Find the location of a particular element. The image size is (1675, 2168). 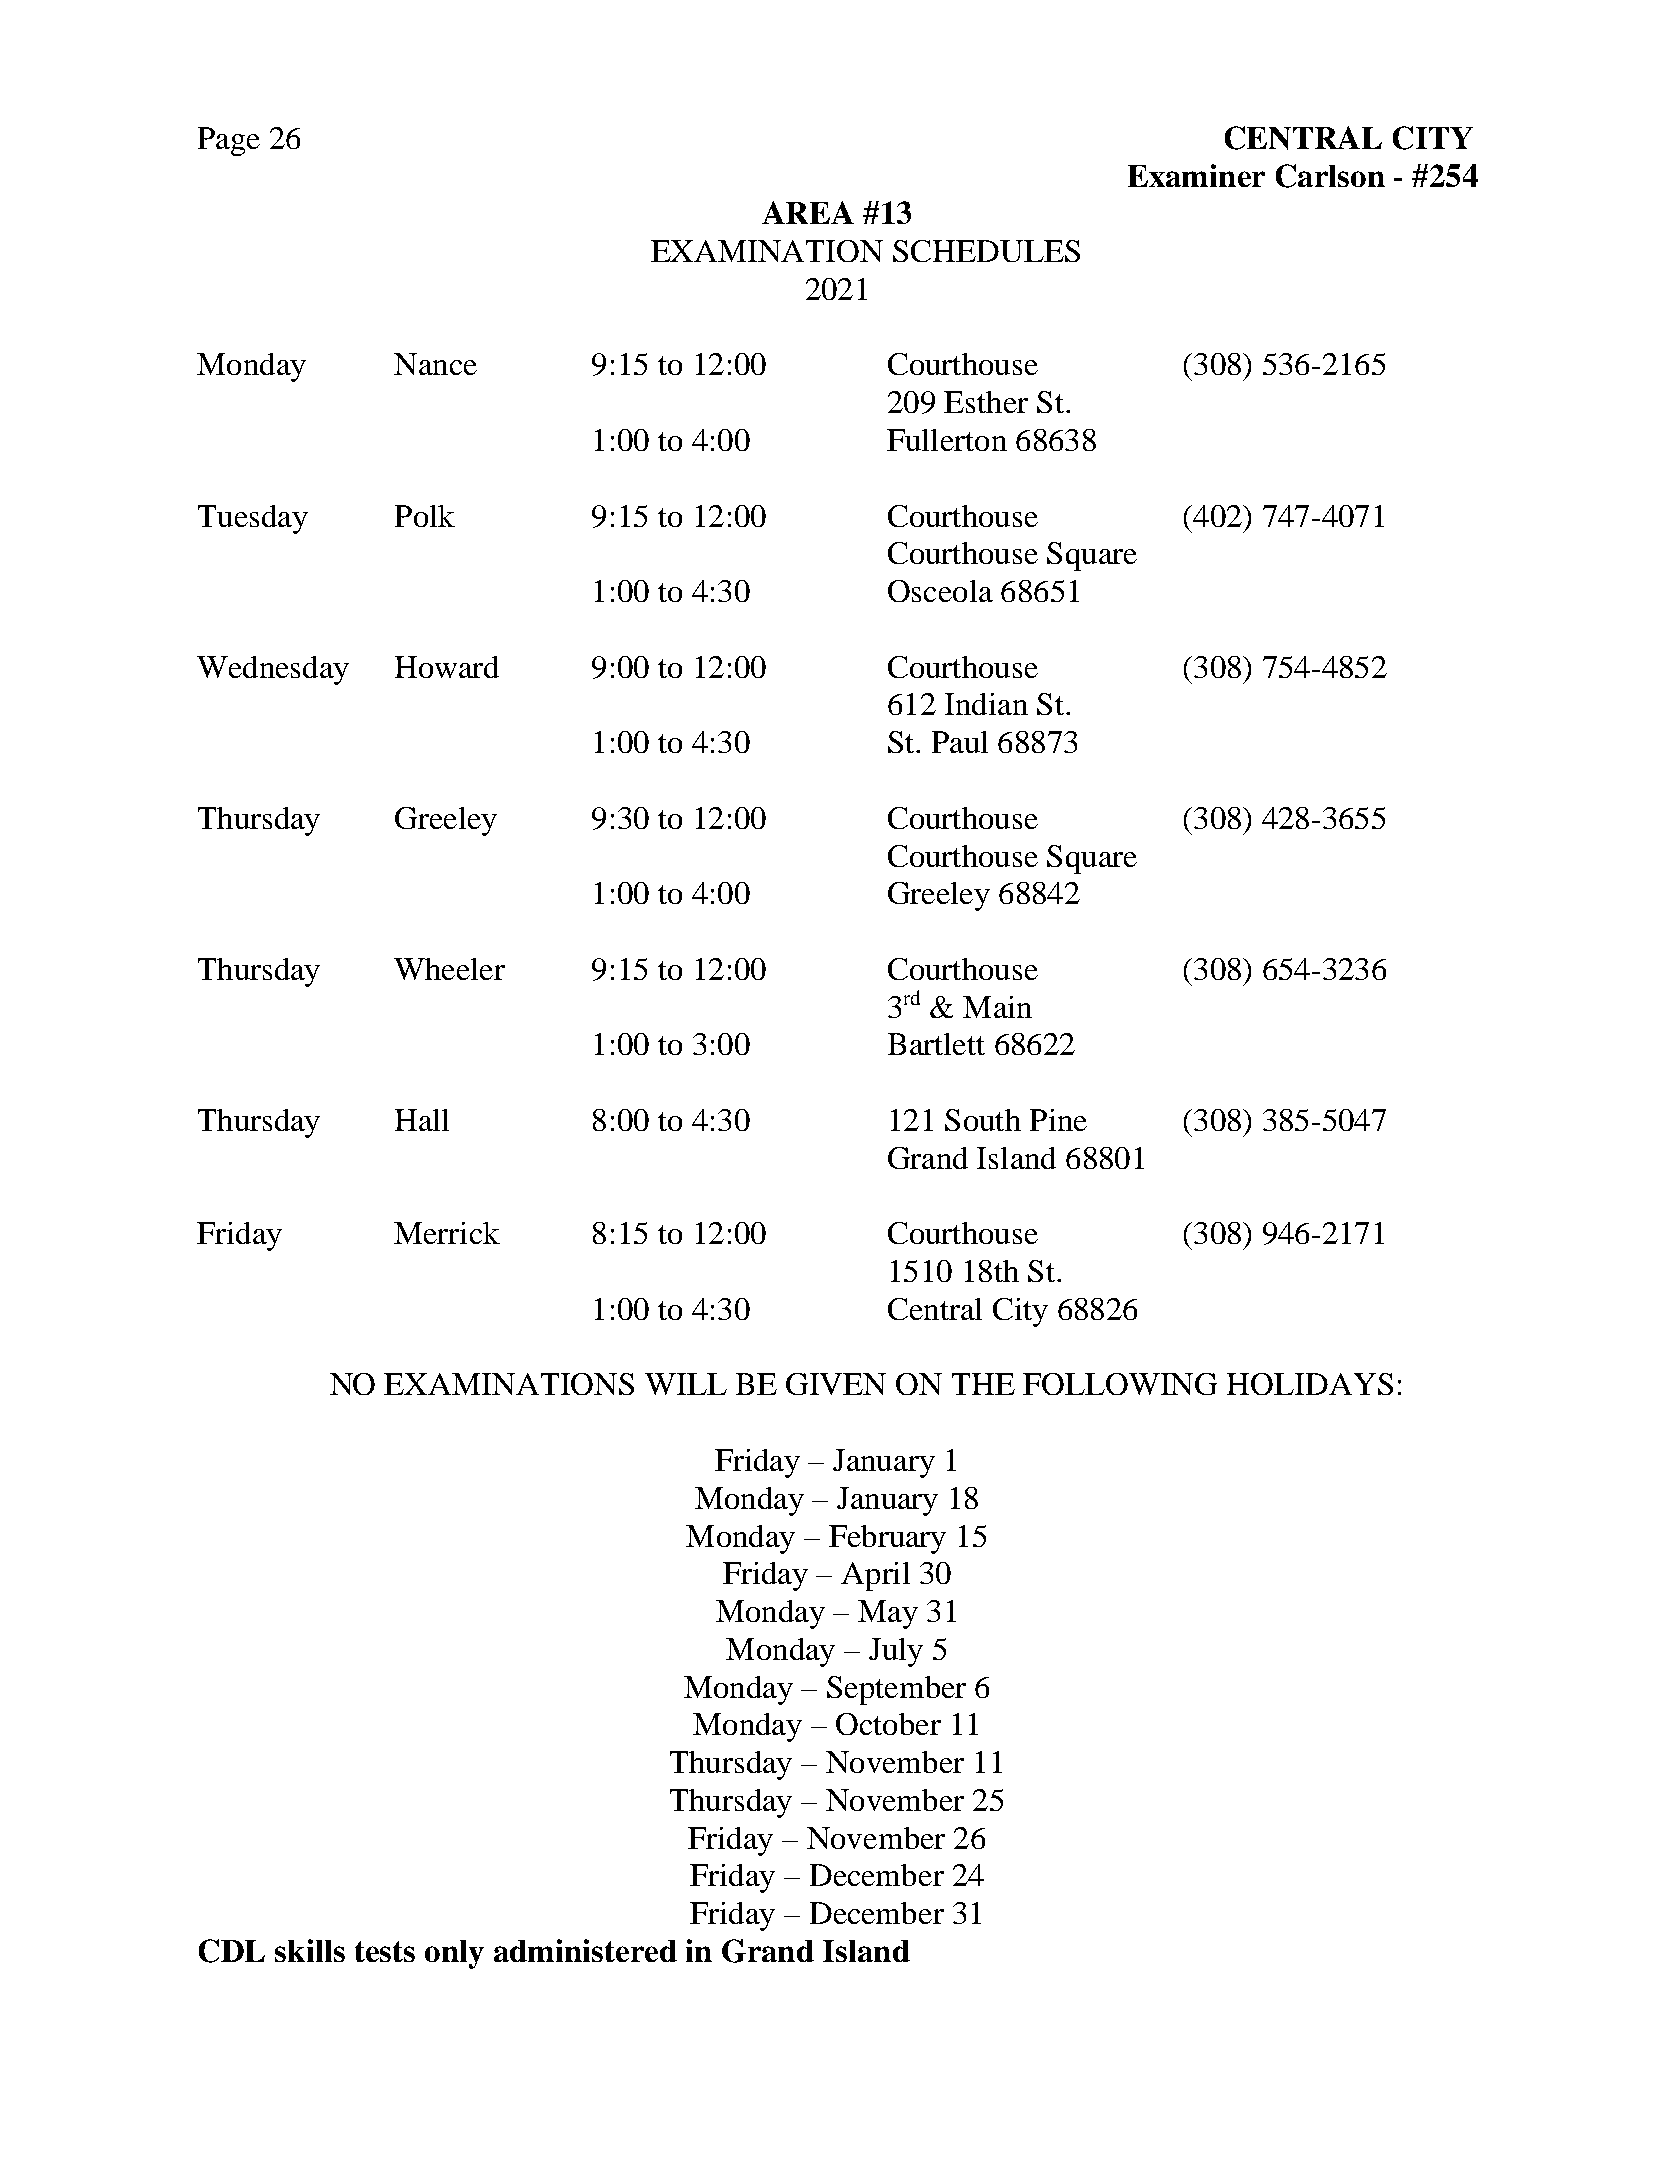

tests is located at coordinates (385, 1951).
